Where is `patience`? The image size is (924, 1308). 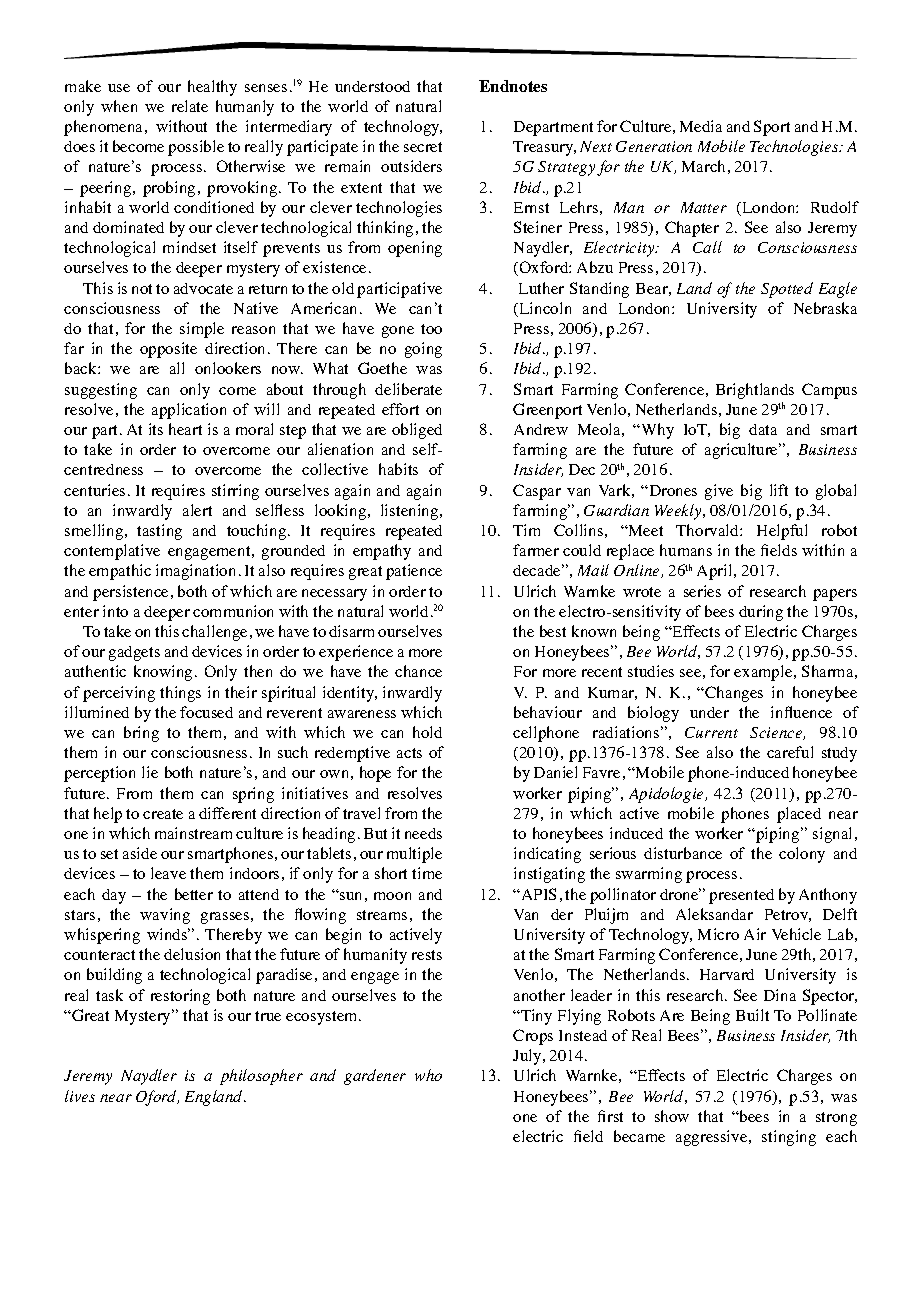 patience is located at coordinates (414, 572).
